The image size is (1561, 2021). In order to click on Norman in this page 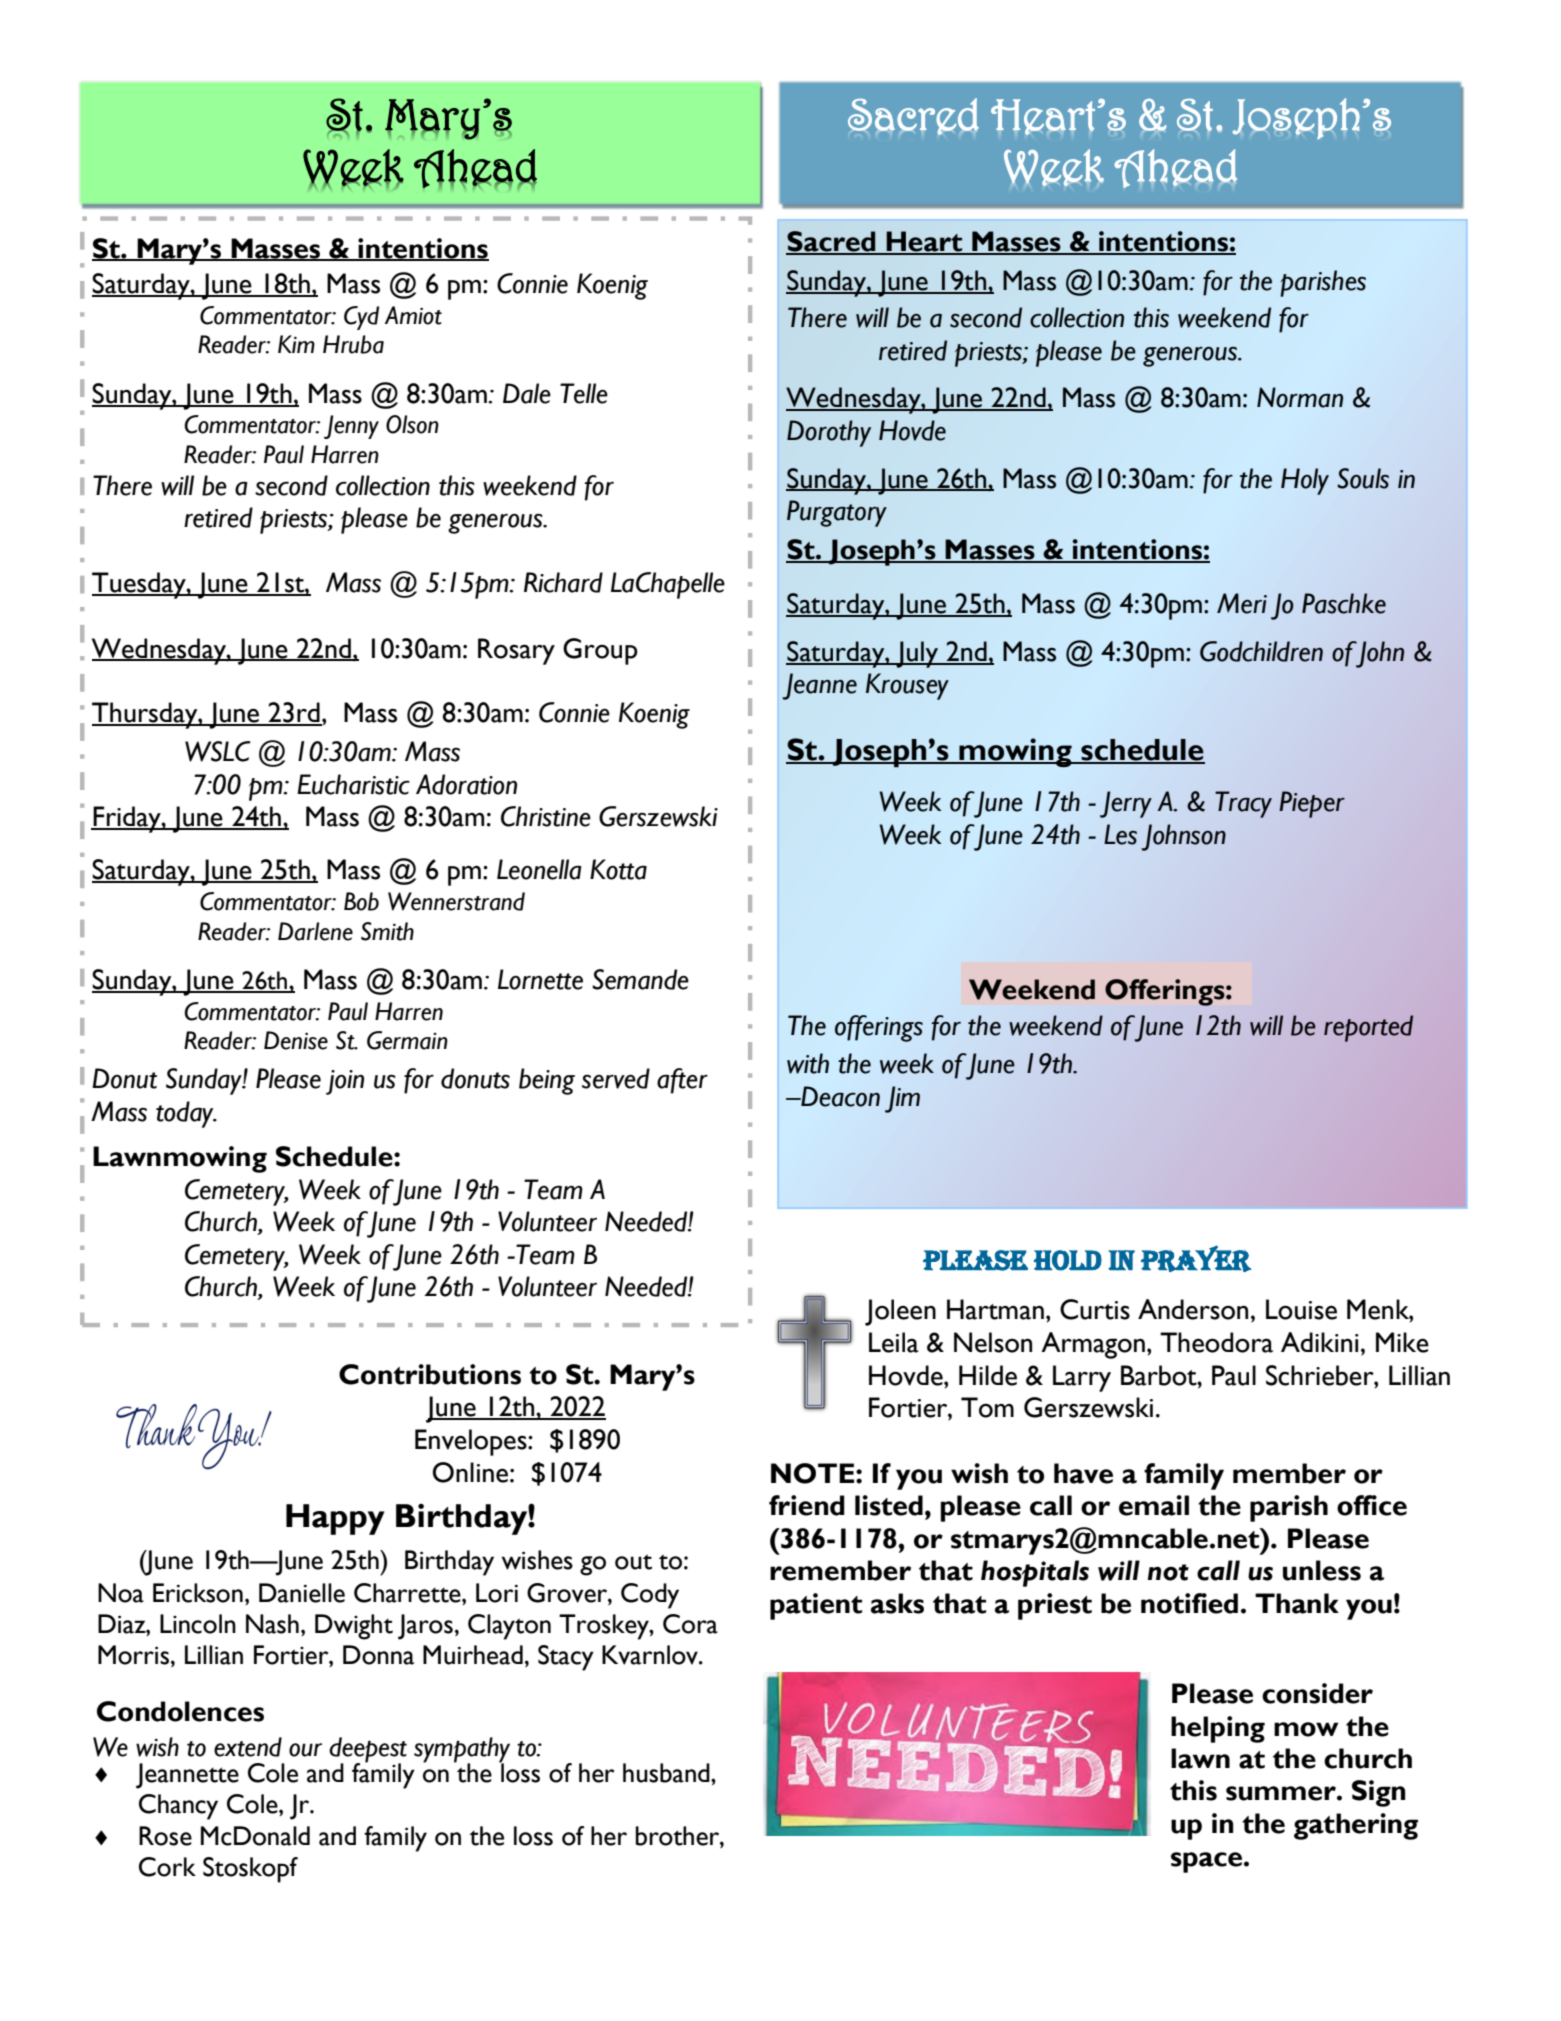, I will do `click(1300, 397)`.
